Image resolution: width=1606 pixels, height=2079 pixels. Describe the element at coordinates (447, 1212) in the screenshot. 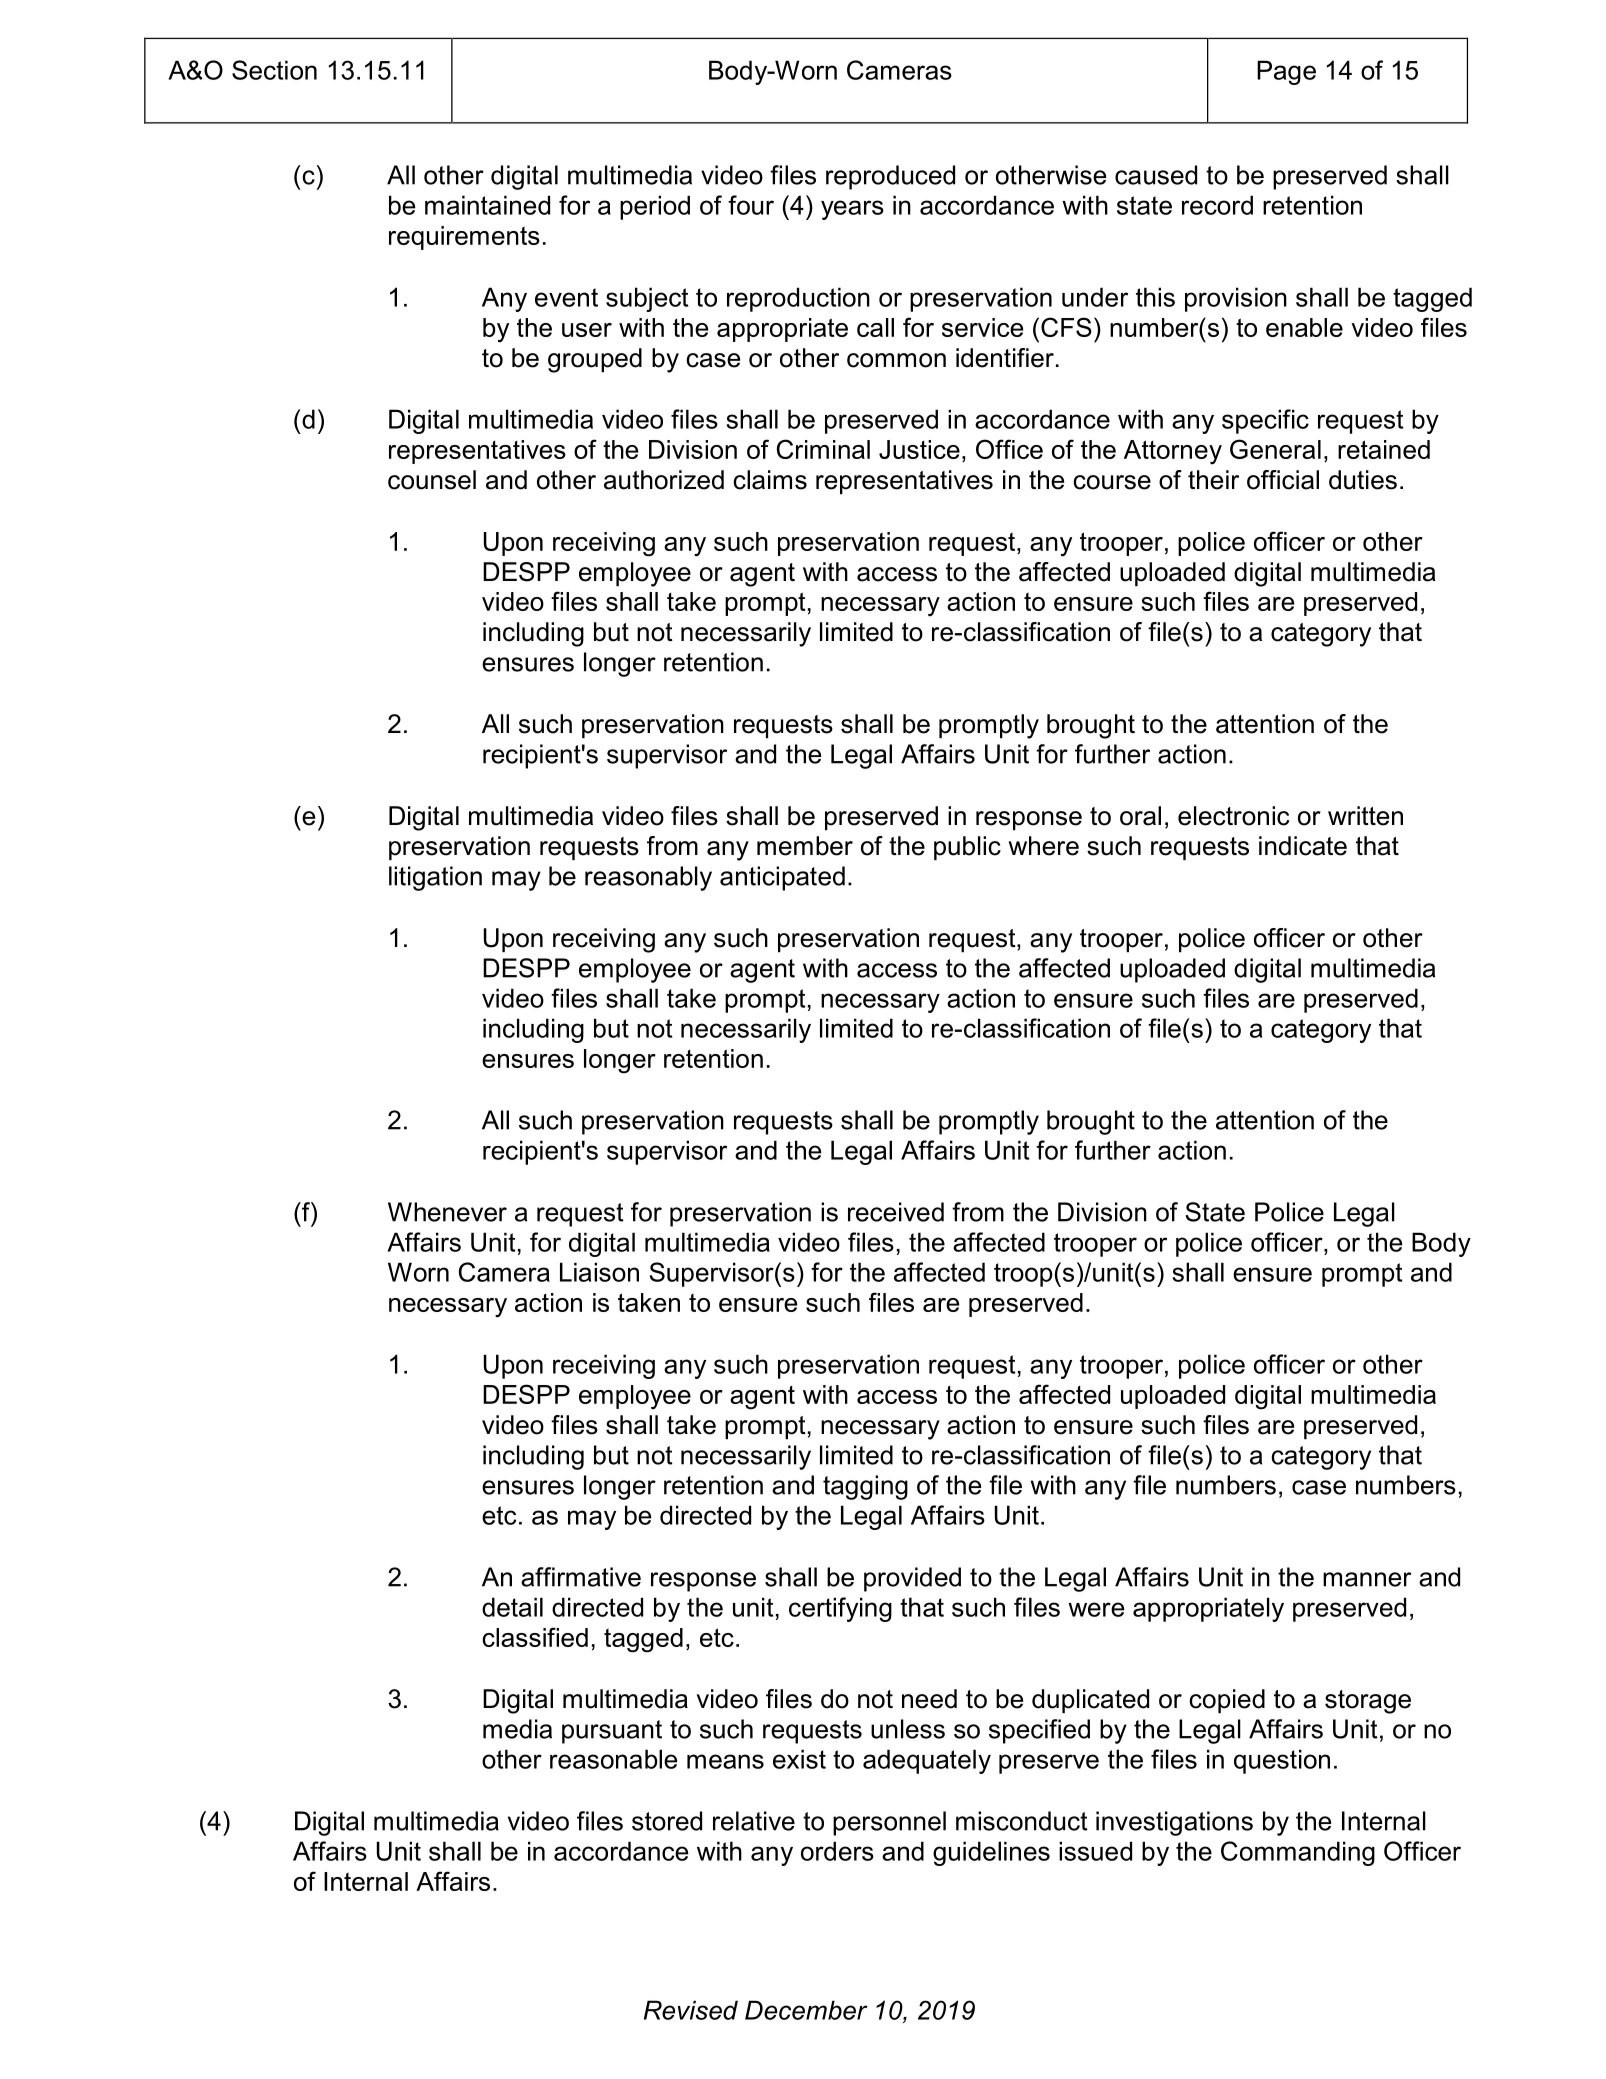

I see `Whenever` at that location.
